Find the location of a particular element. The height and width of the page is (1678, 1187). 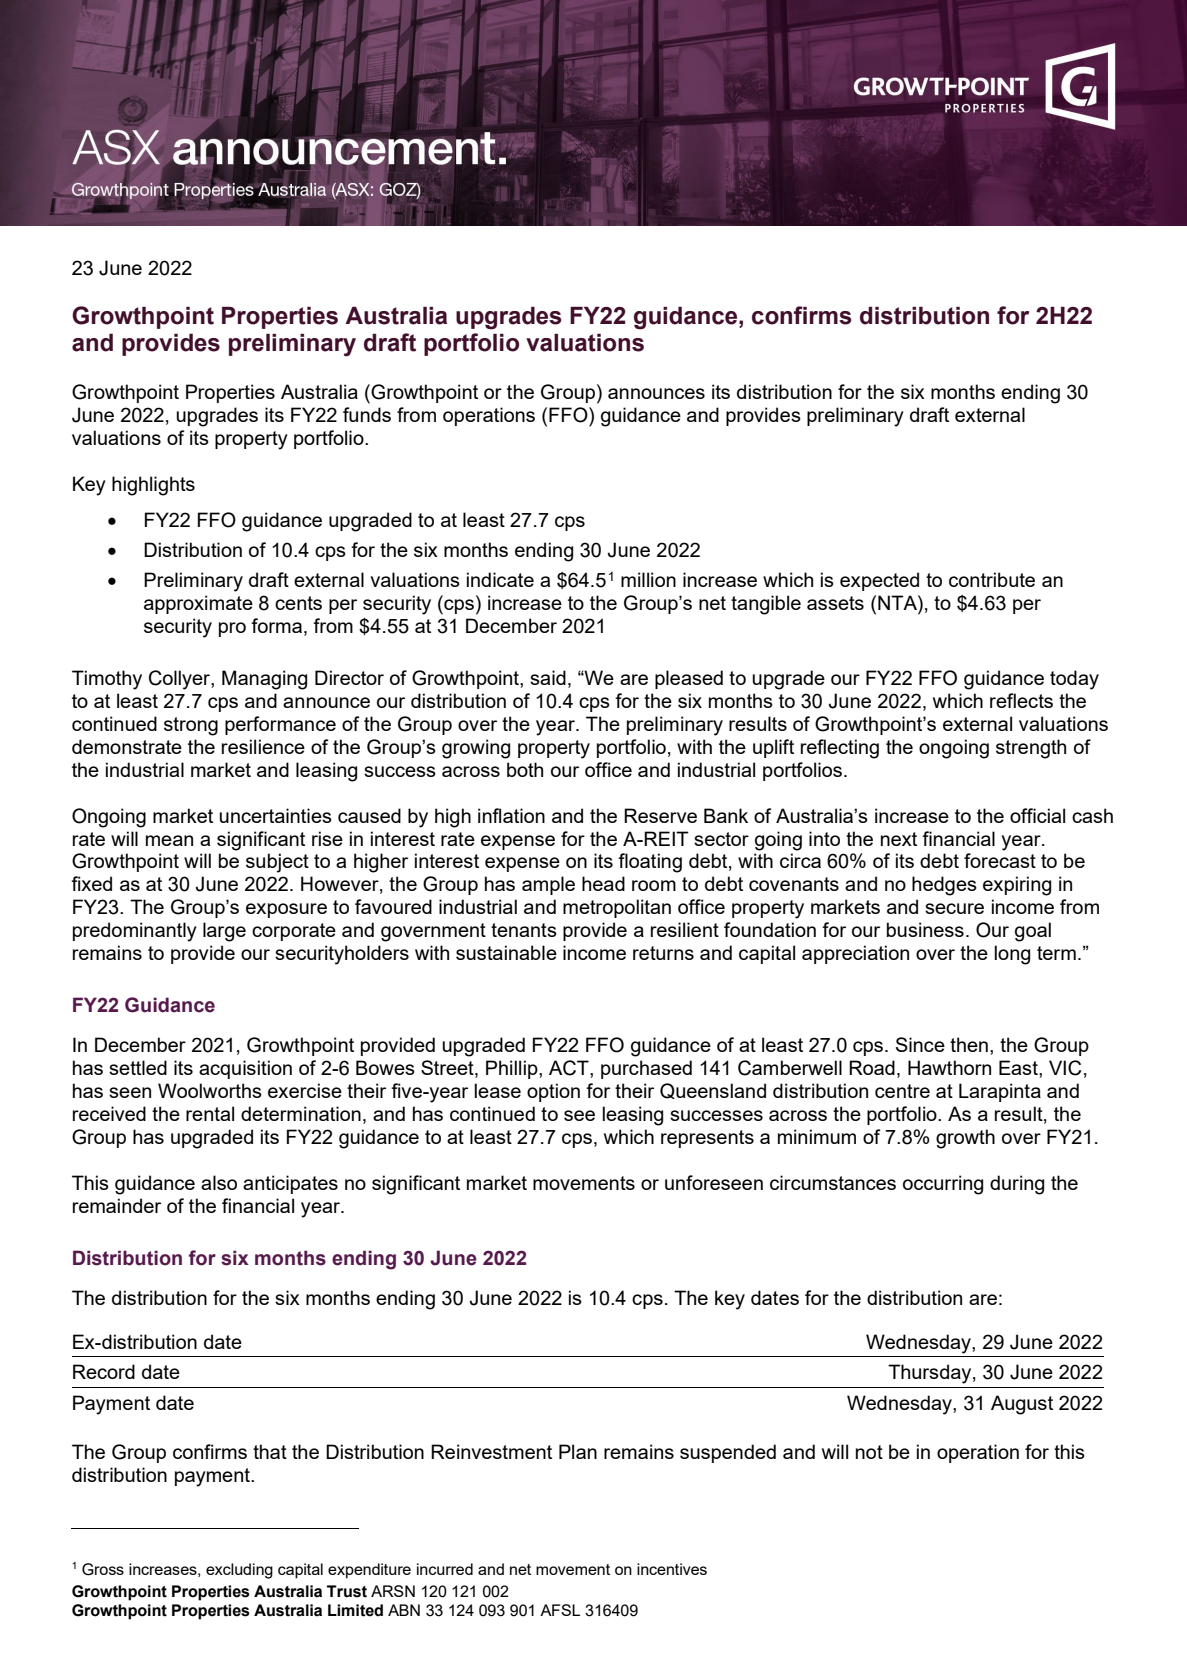

Reserve is located at coordinates (660, 815).
